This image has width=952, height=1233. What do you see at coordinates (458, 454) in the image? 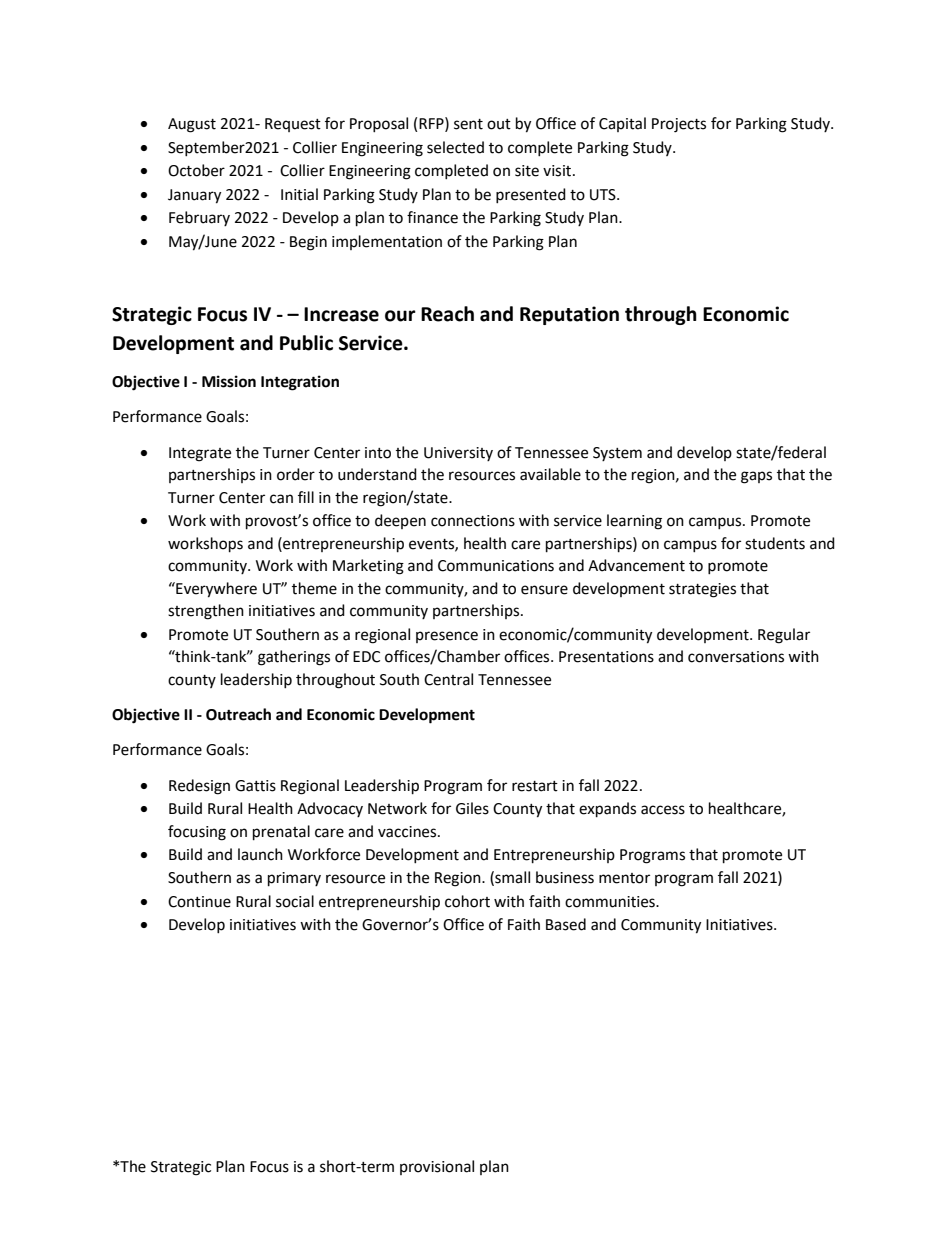
I see `University` at bounding box center [458, 454].
